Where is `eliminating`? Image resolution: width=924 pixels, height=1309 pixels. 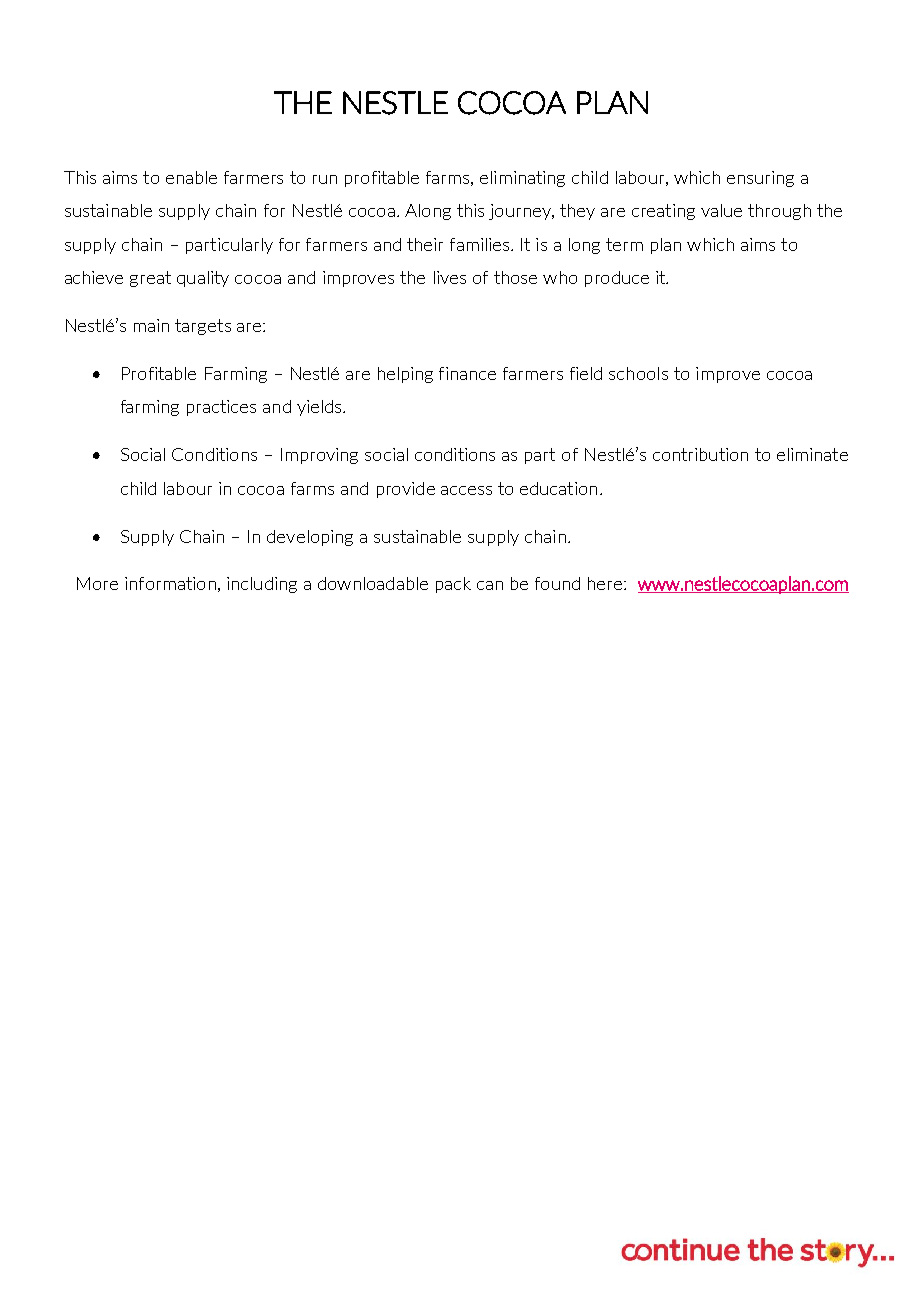 eliminating is located at coordinates (522, 179).
